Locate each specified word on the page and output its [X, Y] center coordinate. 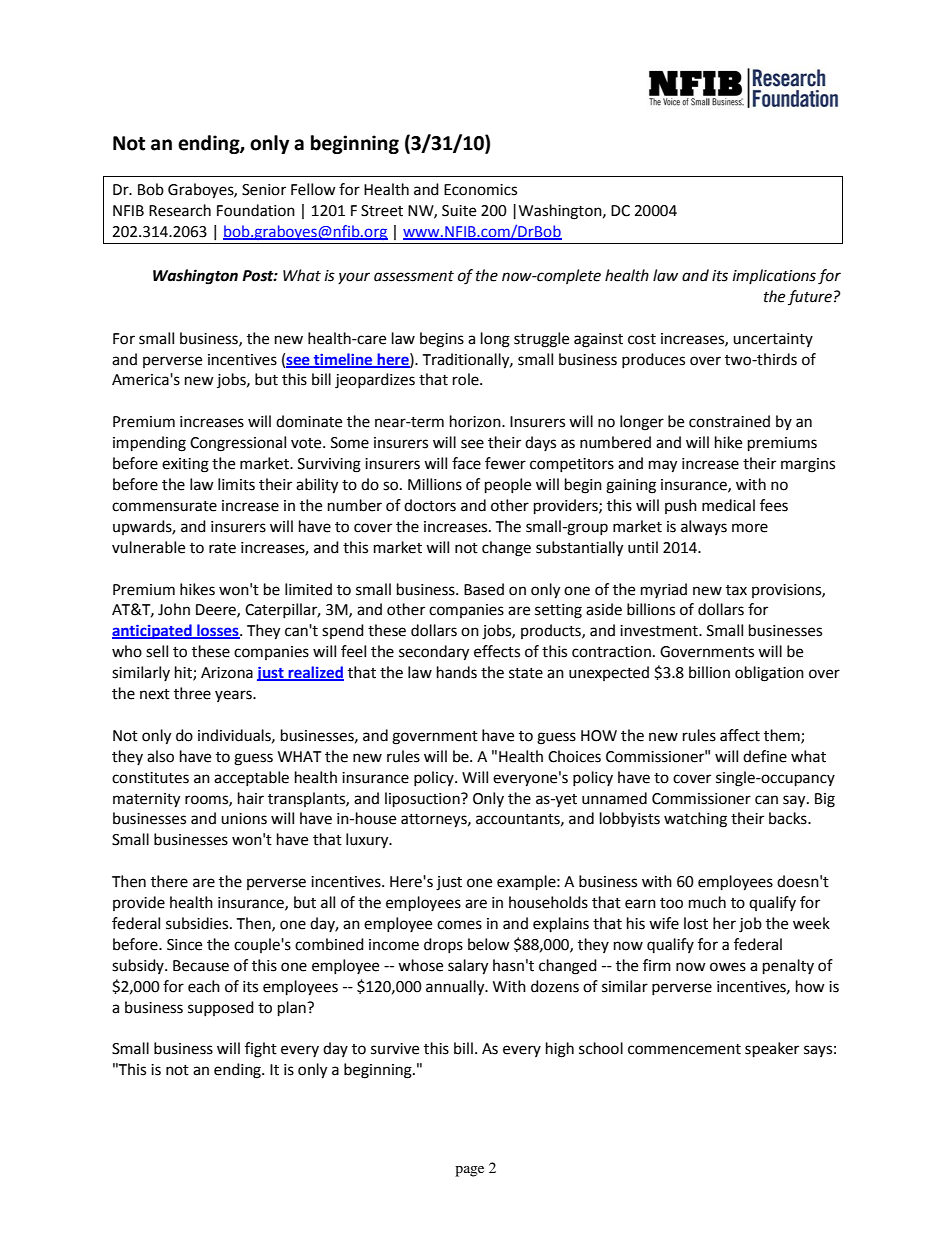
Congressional [238, 444]
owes [728, 967]
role [467, 379]
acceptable [251, 778]
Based [484, 589]
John [174, 609]
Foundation [256, 210]
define [765, 756]
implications [774, 276]
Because [201, 966]
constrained [729, 421]
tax [736, 590]
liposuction [423, 800]
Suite [459, 211]
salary [468, 967]
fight [261, 1050]
